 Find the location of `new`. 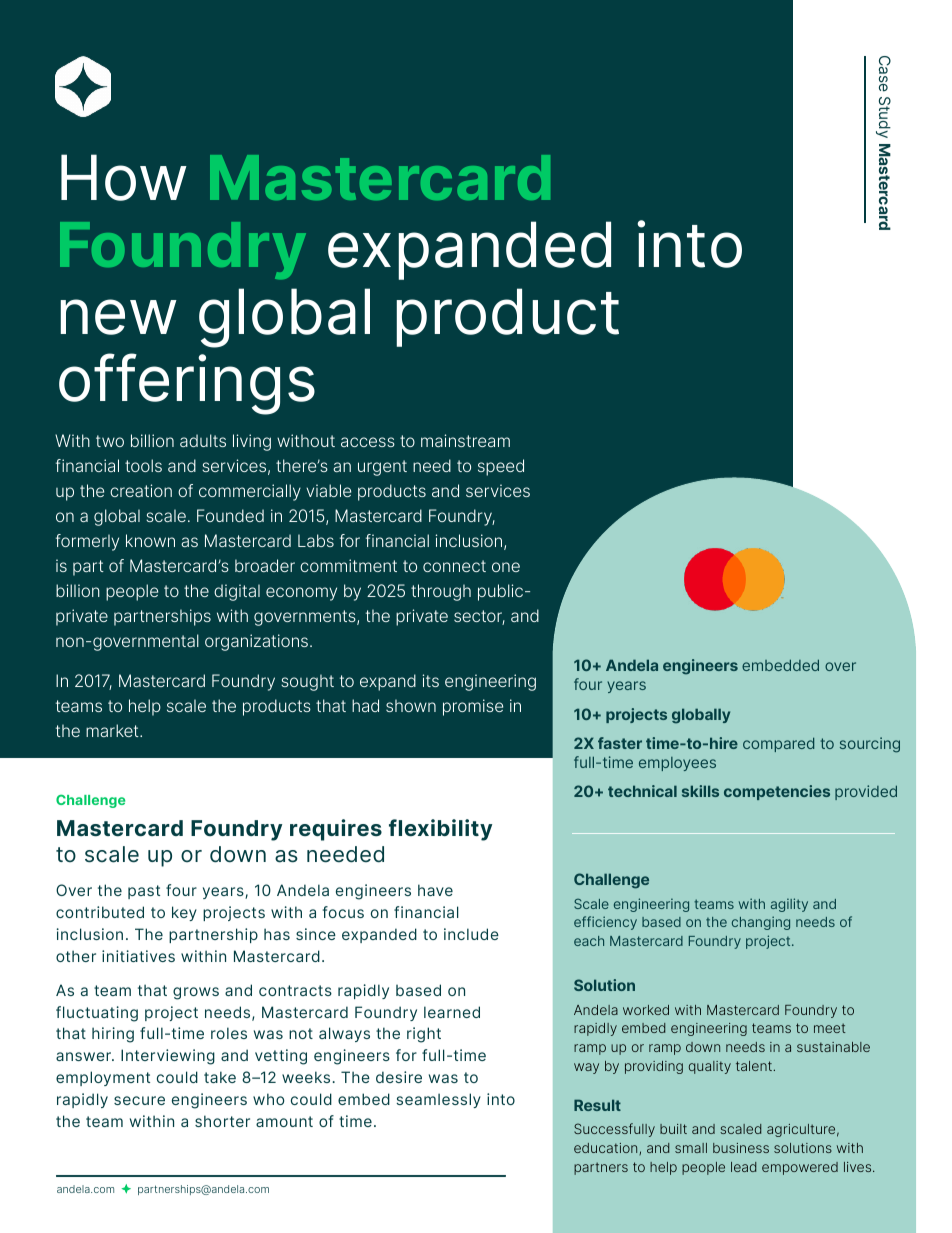

new is located at coordinates (118, 317).
